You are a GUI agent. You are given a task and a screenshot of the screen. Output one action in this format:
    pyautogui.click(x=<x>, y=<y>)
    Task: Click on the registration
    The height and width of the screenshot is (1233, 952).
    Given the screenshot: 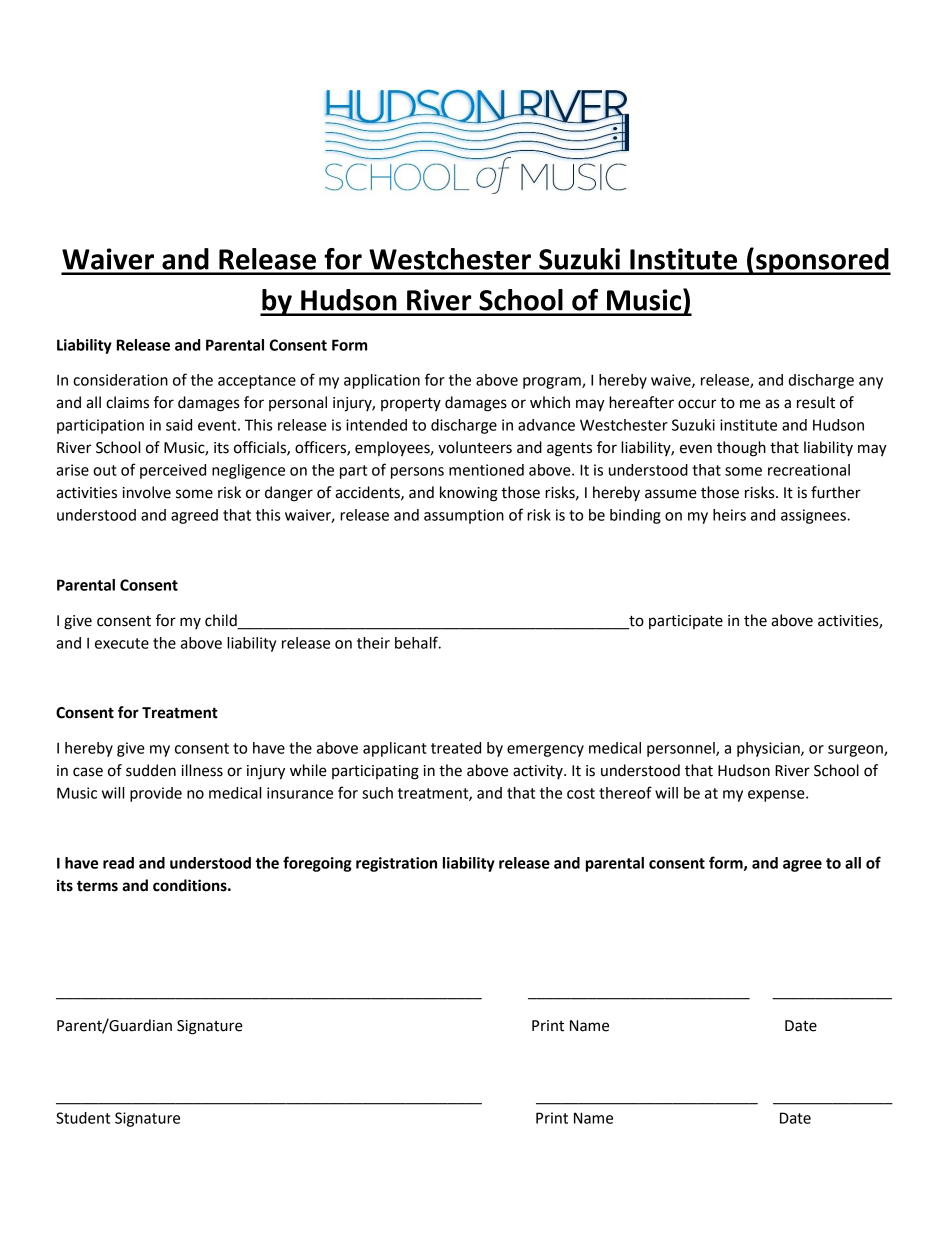 What is the action you would take?
    pyautogui.click(x=396, y=864)
